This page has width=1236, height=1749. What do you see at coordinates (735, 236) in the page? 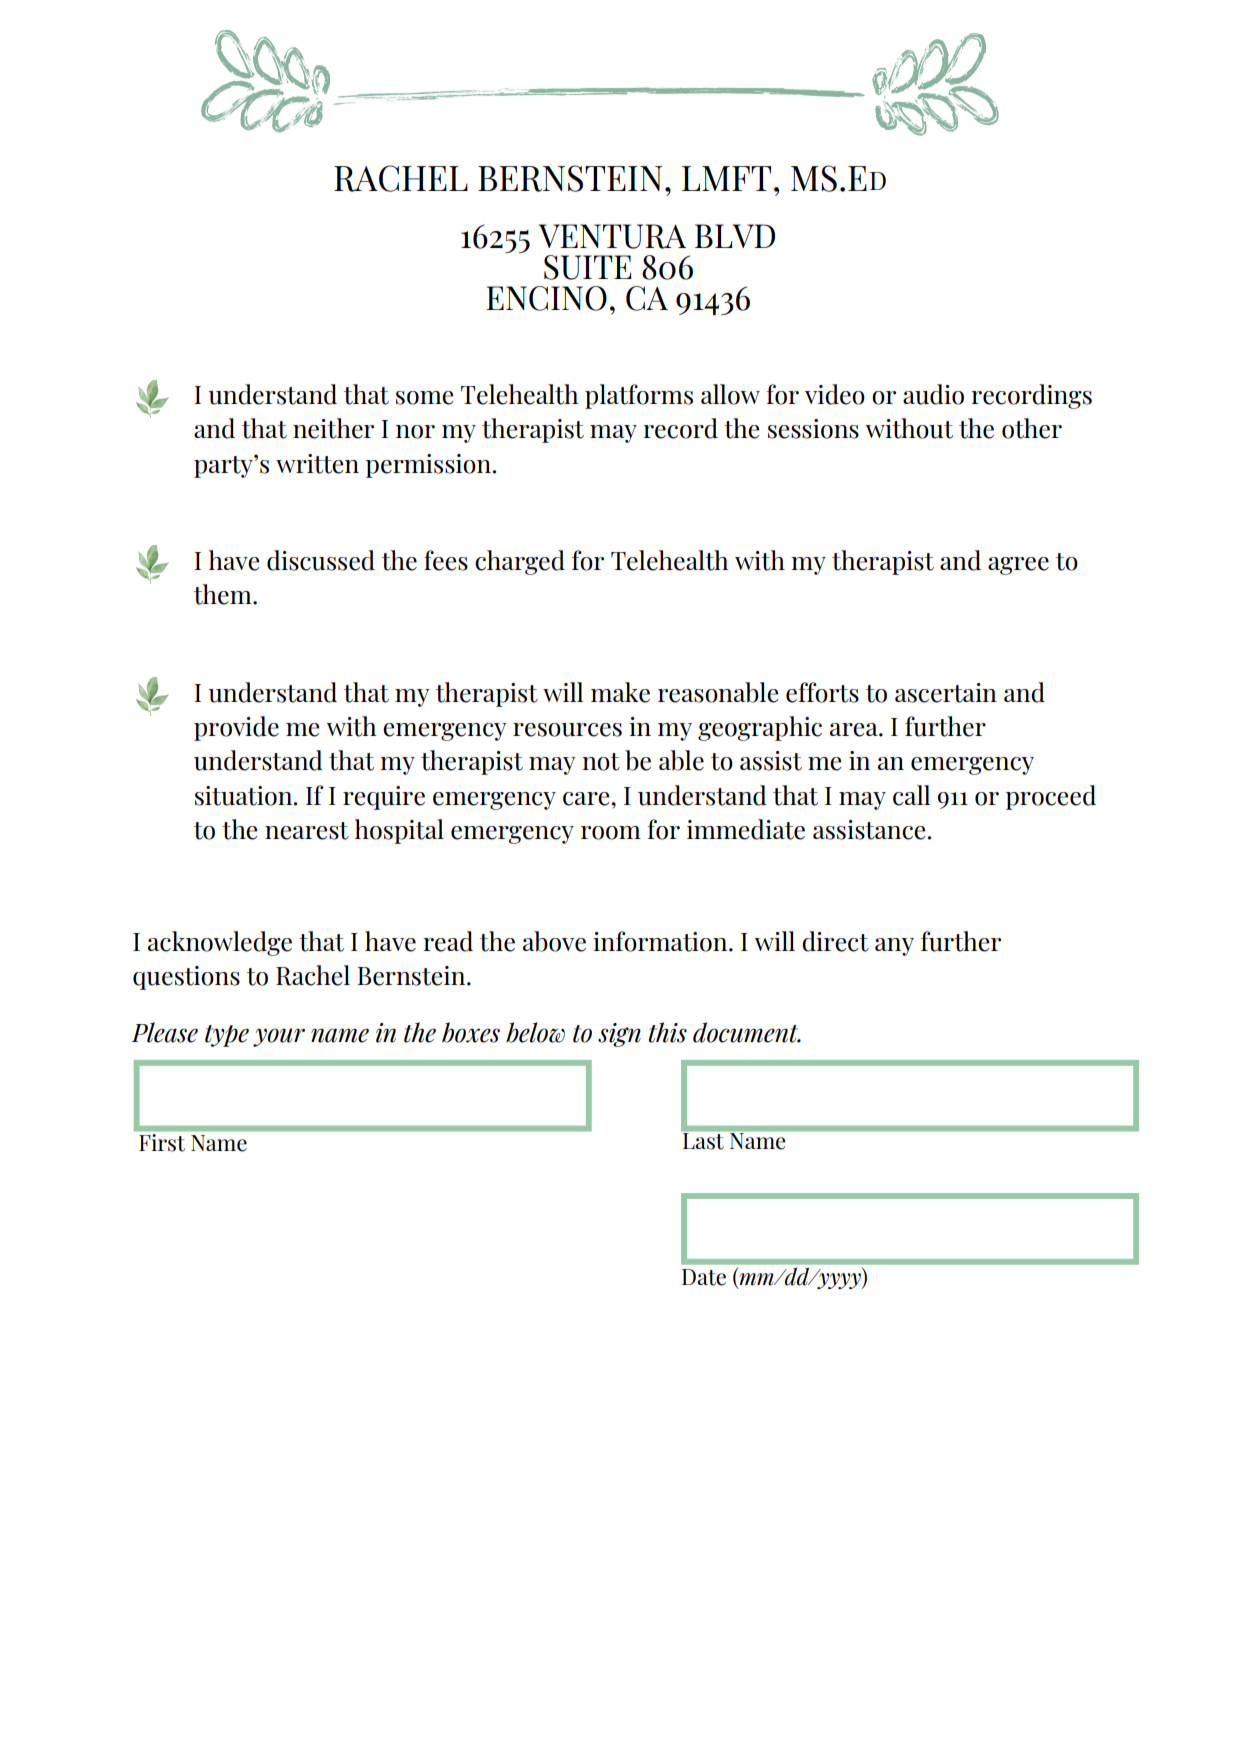
I see `BLVD` at bounding box center [735, 236].
